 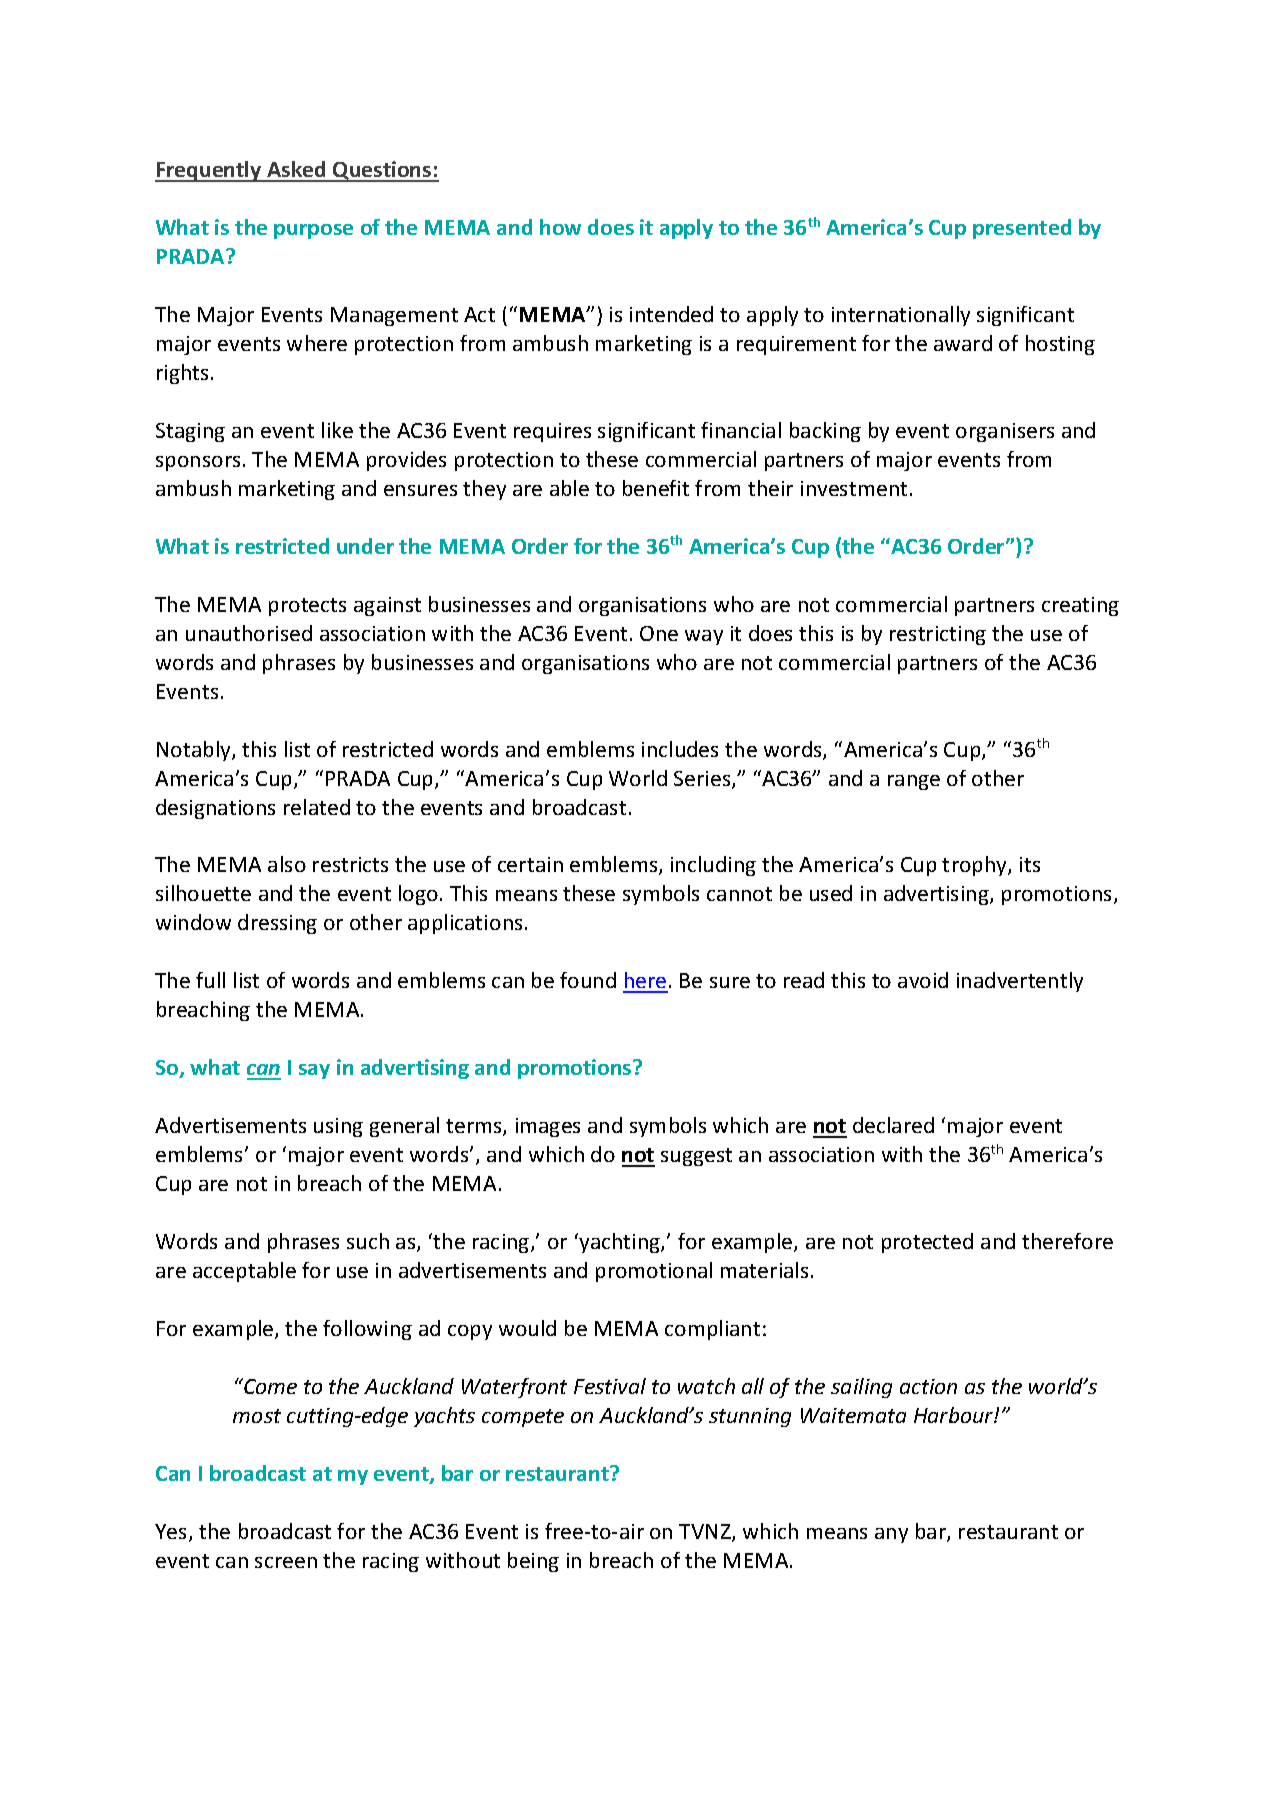 What do you see at coordinates (287, 864) in the screenshot?
I see `also` at bounding box center [287, 864].
